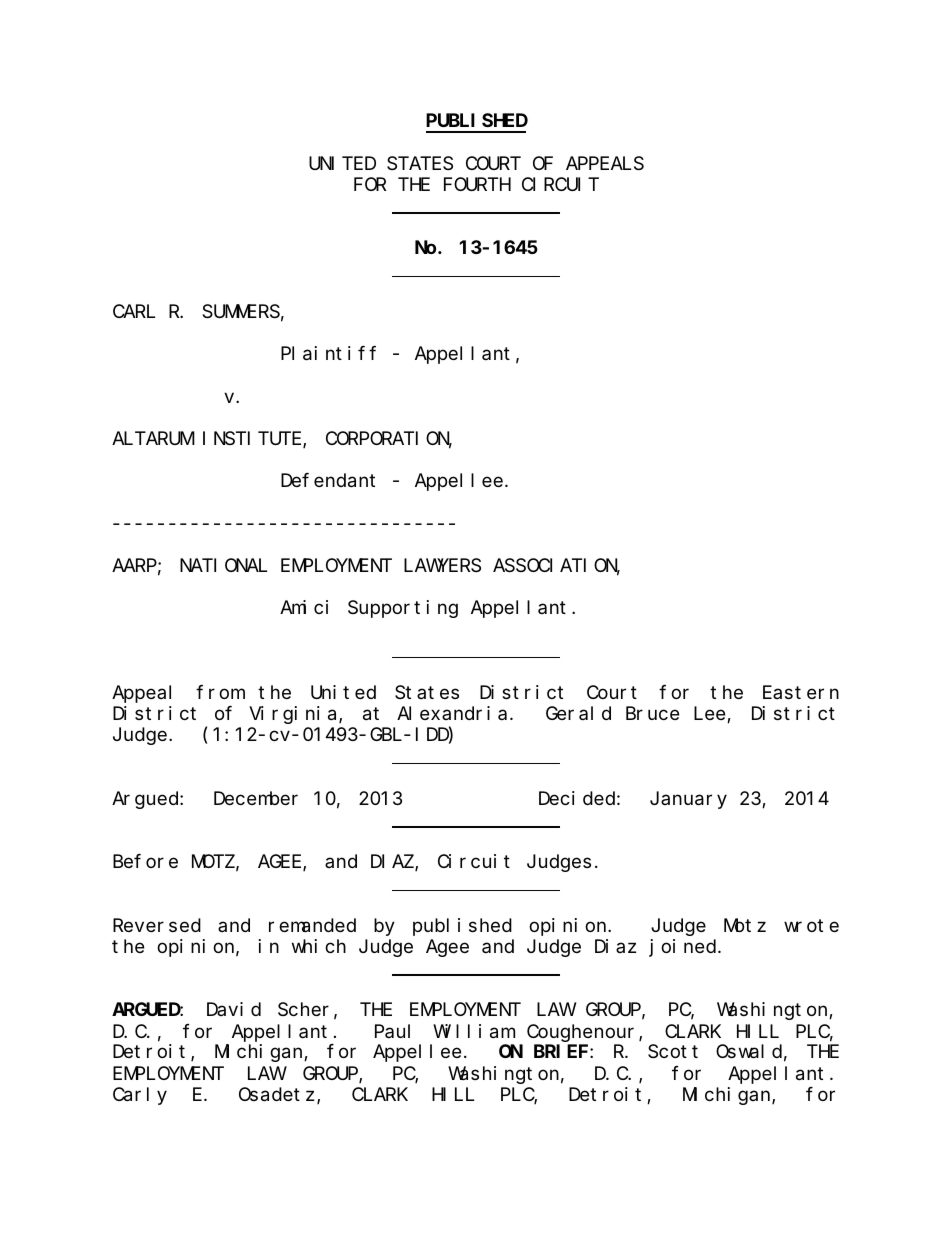 This document has width=952, height=1233. What do you see at coordinates (319, 946) in the document?
I see `which` at bounding box center [319, 946].
